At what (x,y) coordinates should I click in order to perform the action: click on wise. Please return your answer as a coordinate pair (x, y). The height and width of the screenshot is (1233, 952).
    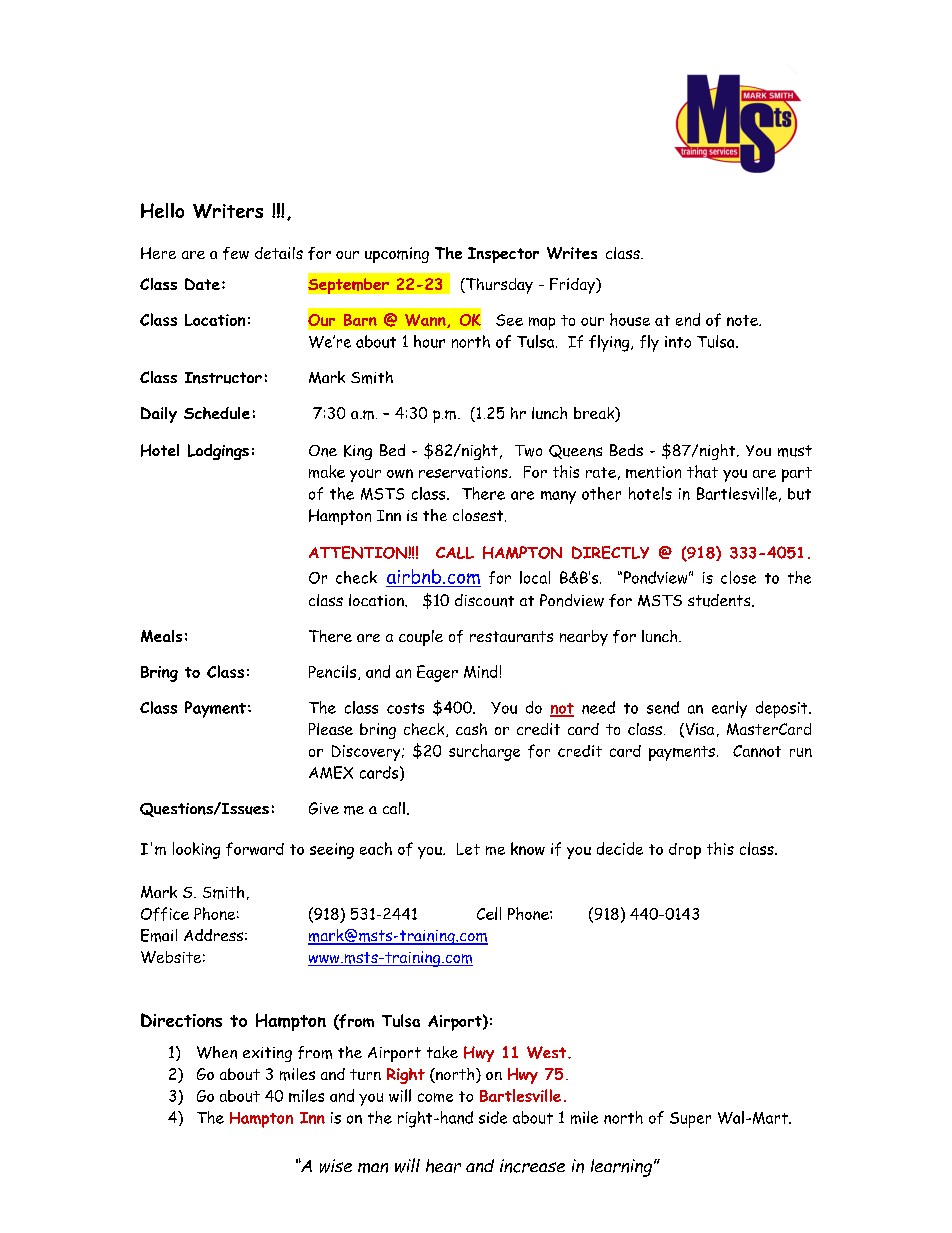
    Looking at the image, I should click on (336, 1166).
